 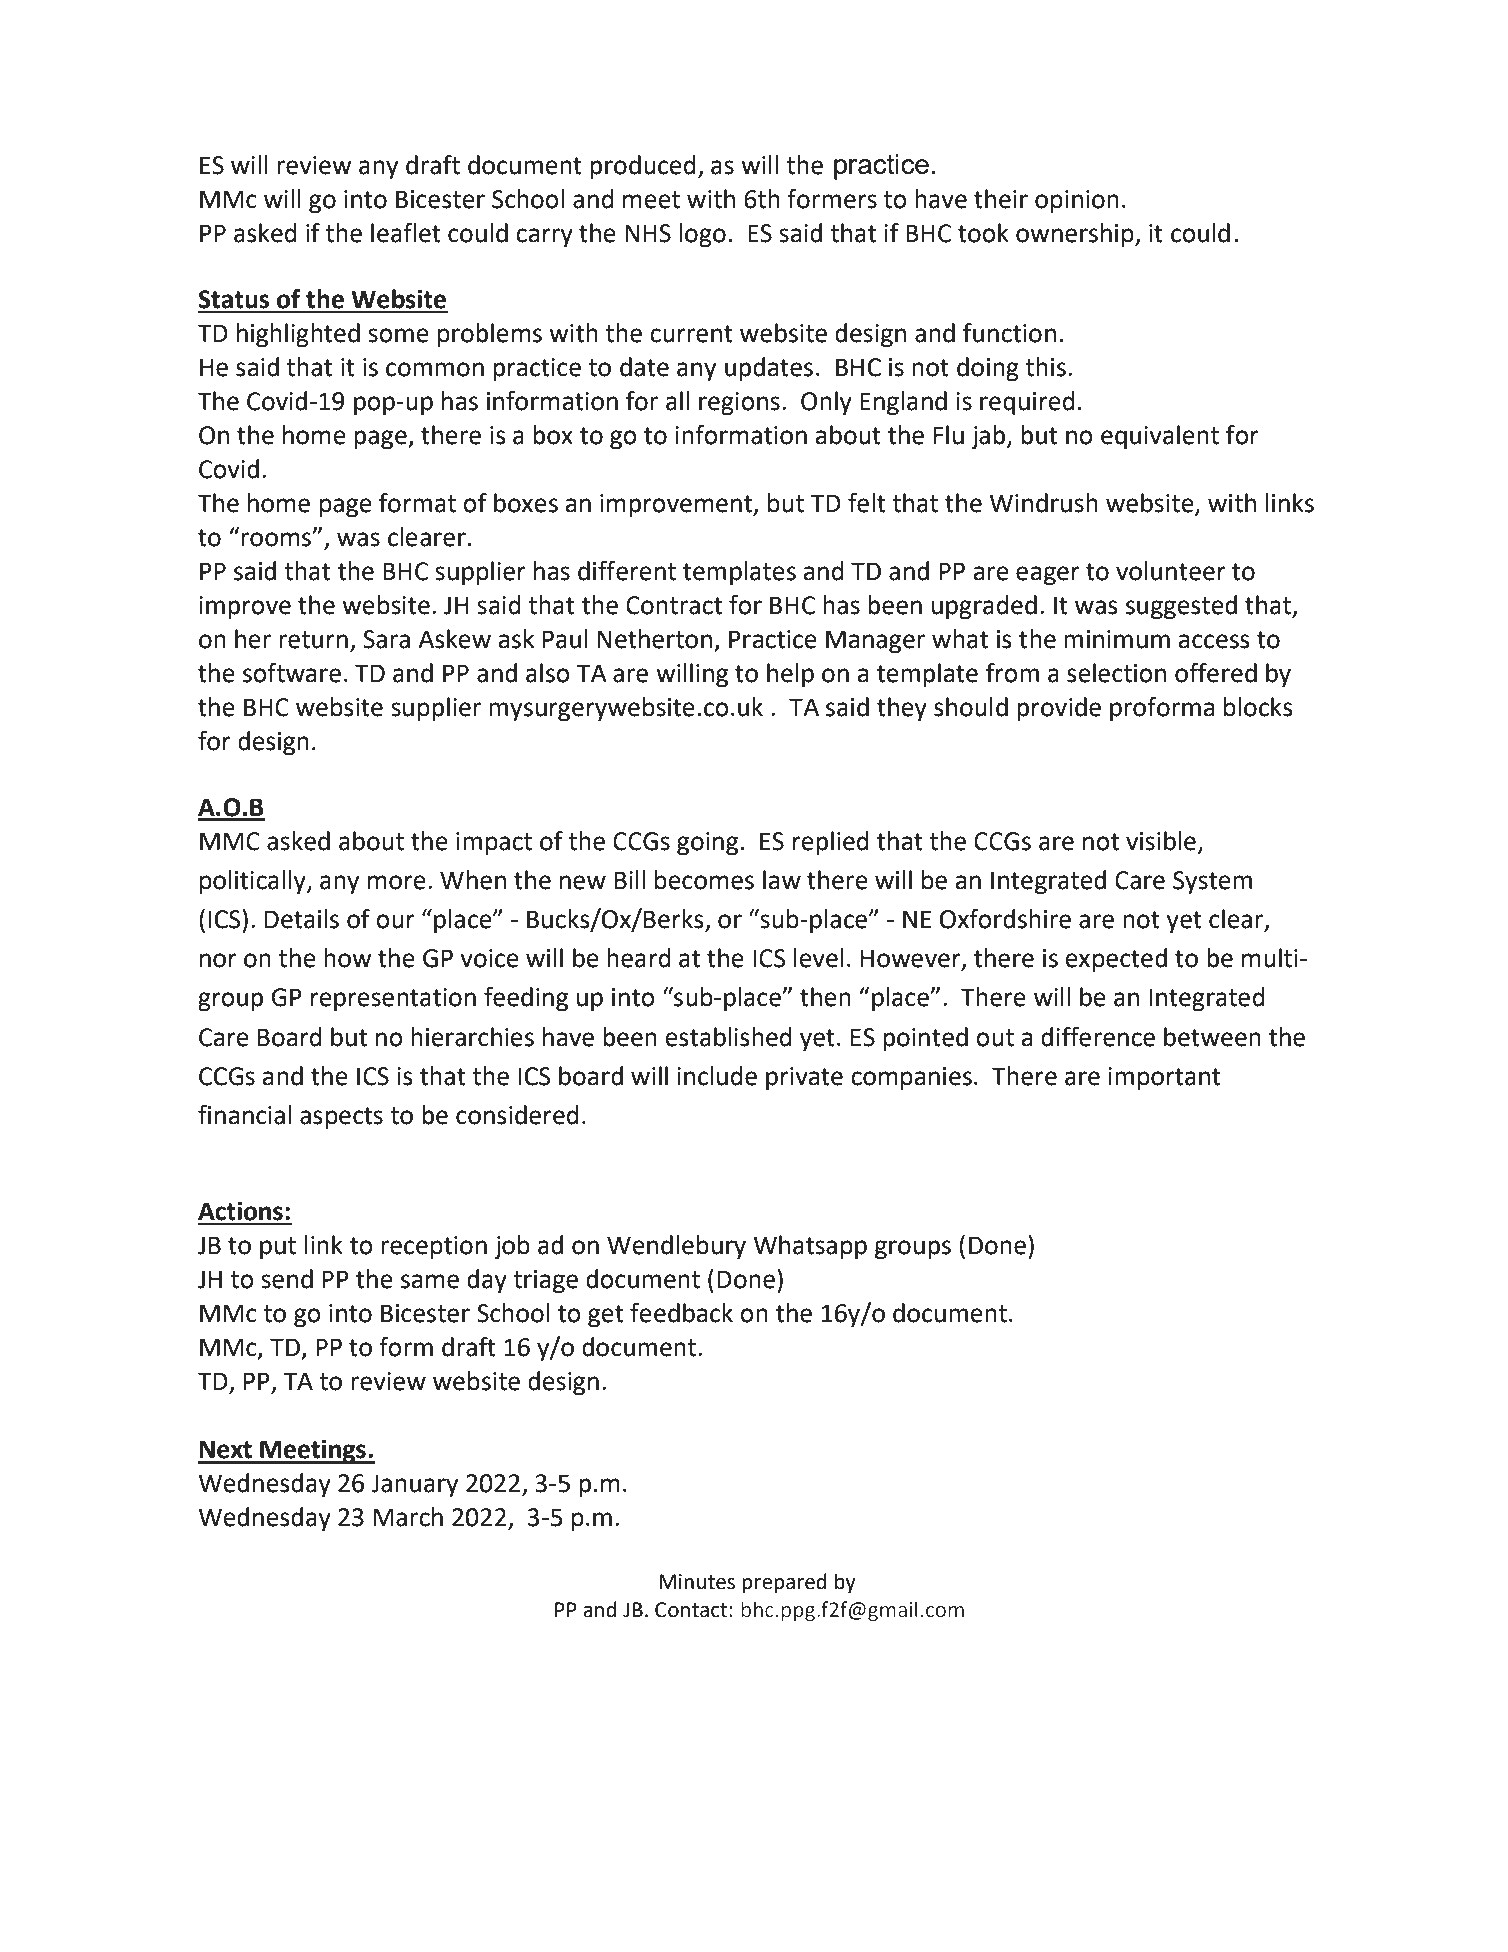 What do you see at coordinates (1077, 202) in the document?
I see `opinion` at bounding box center [1077, 202].
